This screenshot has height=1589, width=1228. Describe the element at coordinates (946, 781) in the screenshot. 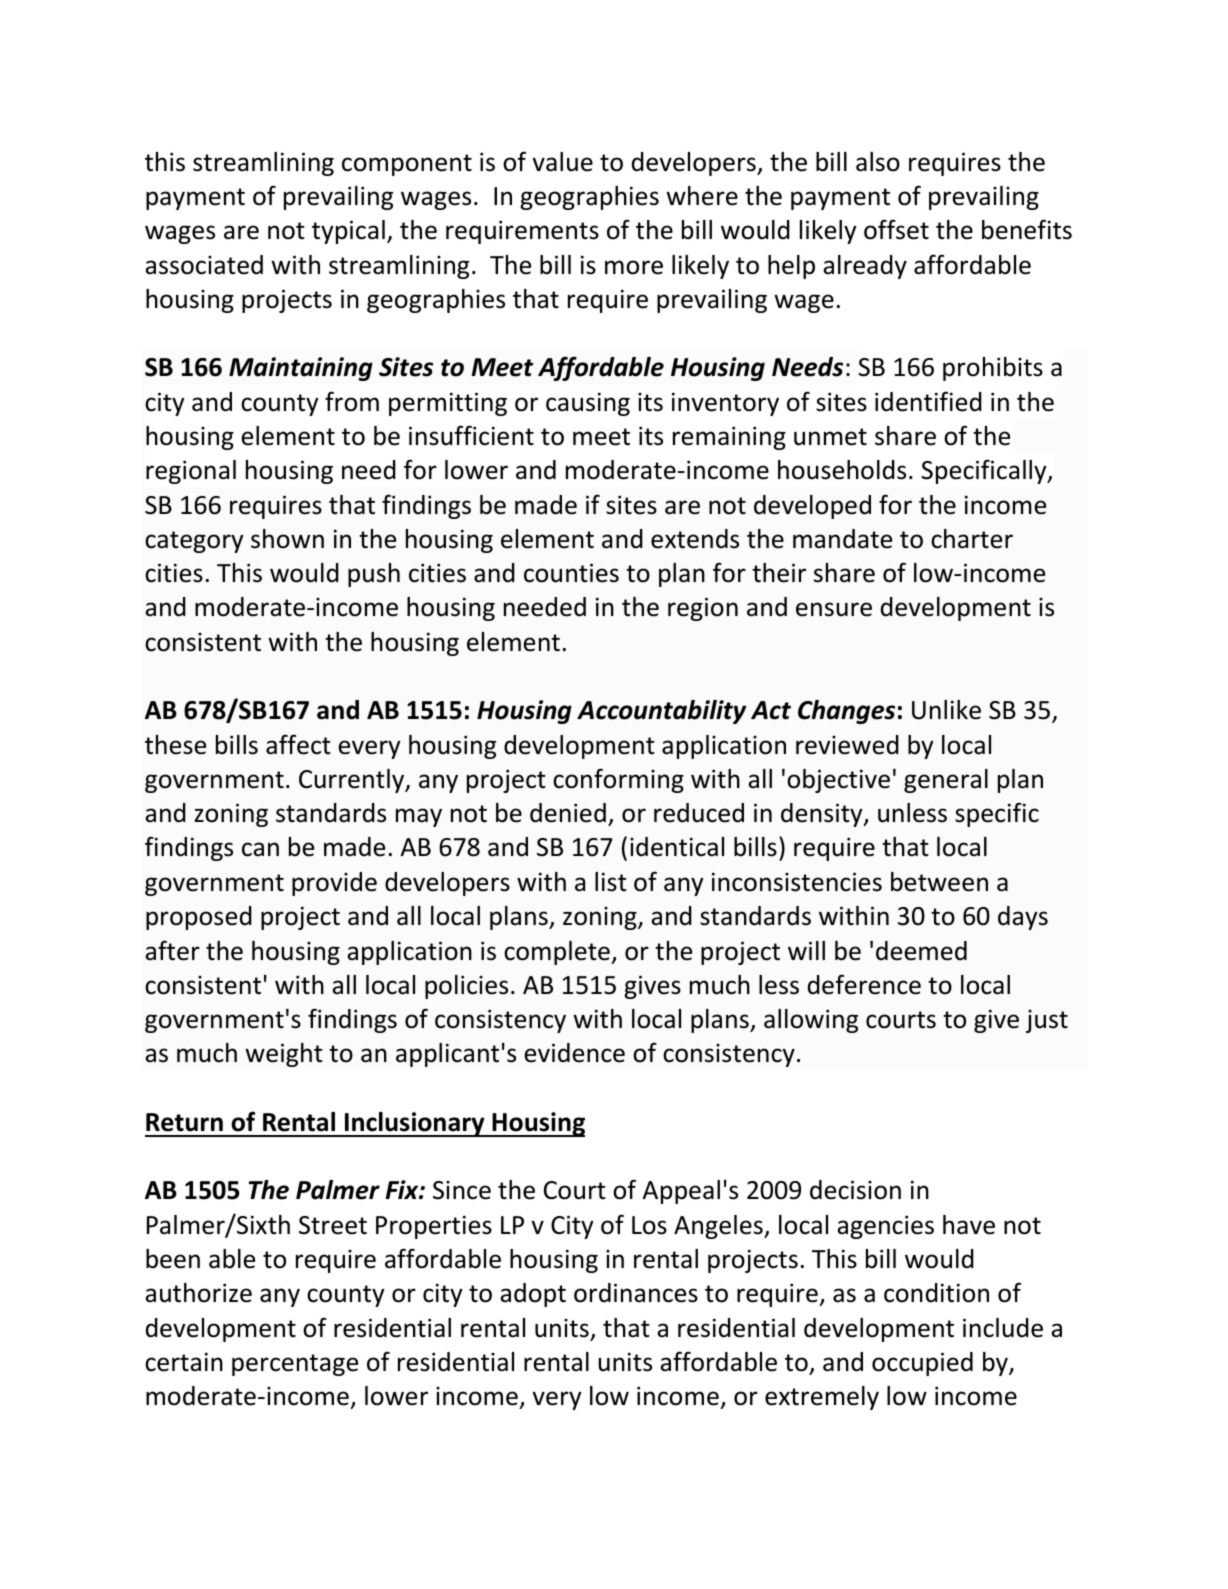

I see `general` at that location.
